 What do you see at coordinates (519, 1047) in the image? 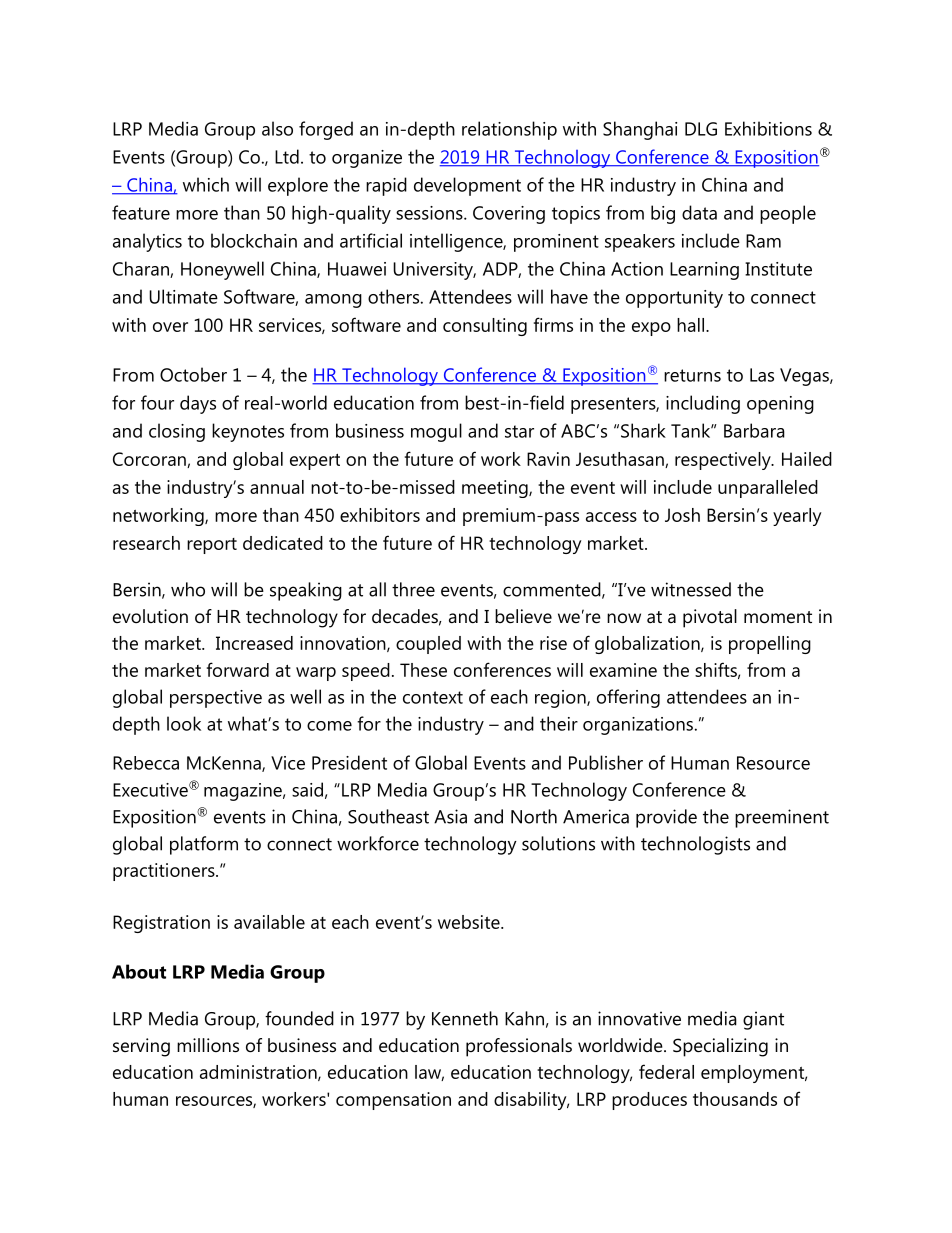
I see `professionals` at bounding box center [519, 1047].
